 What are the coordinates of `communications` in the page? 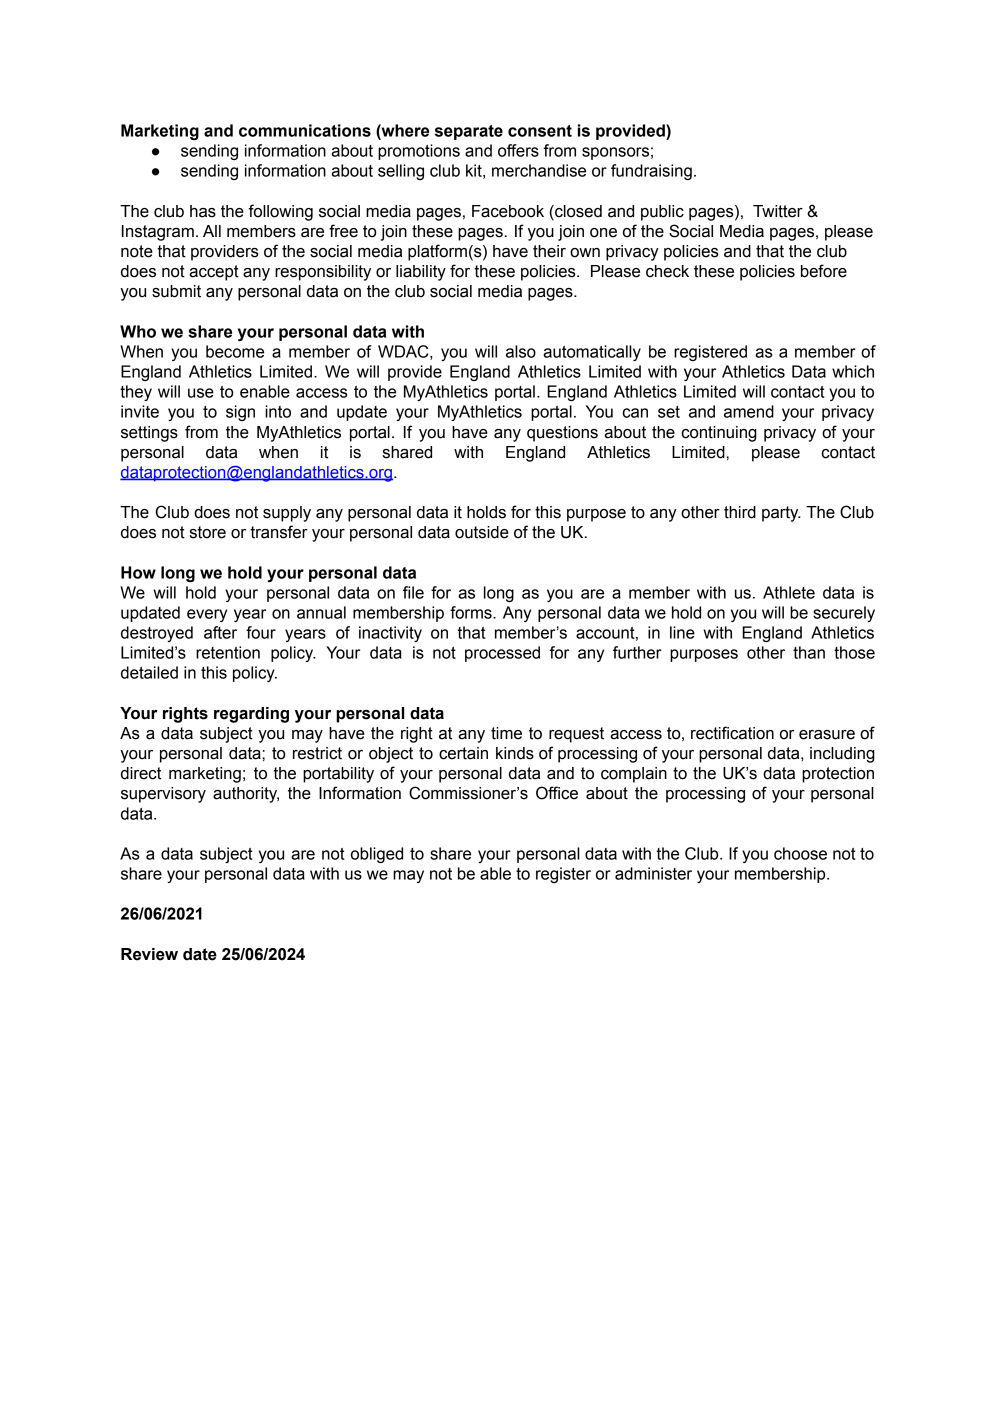 It's located at (305, 130).
